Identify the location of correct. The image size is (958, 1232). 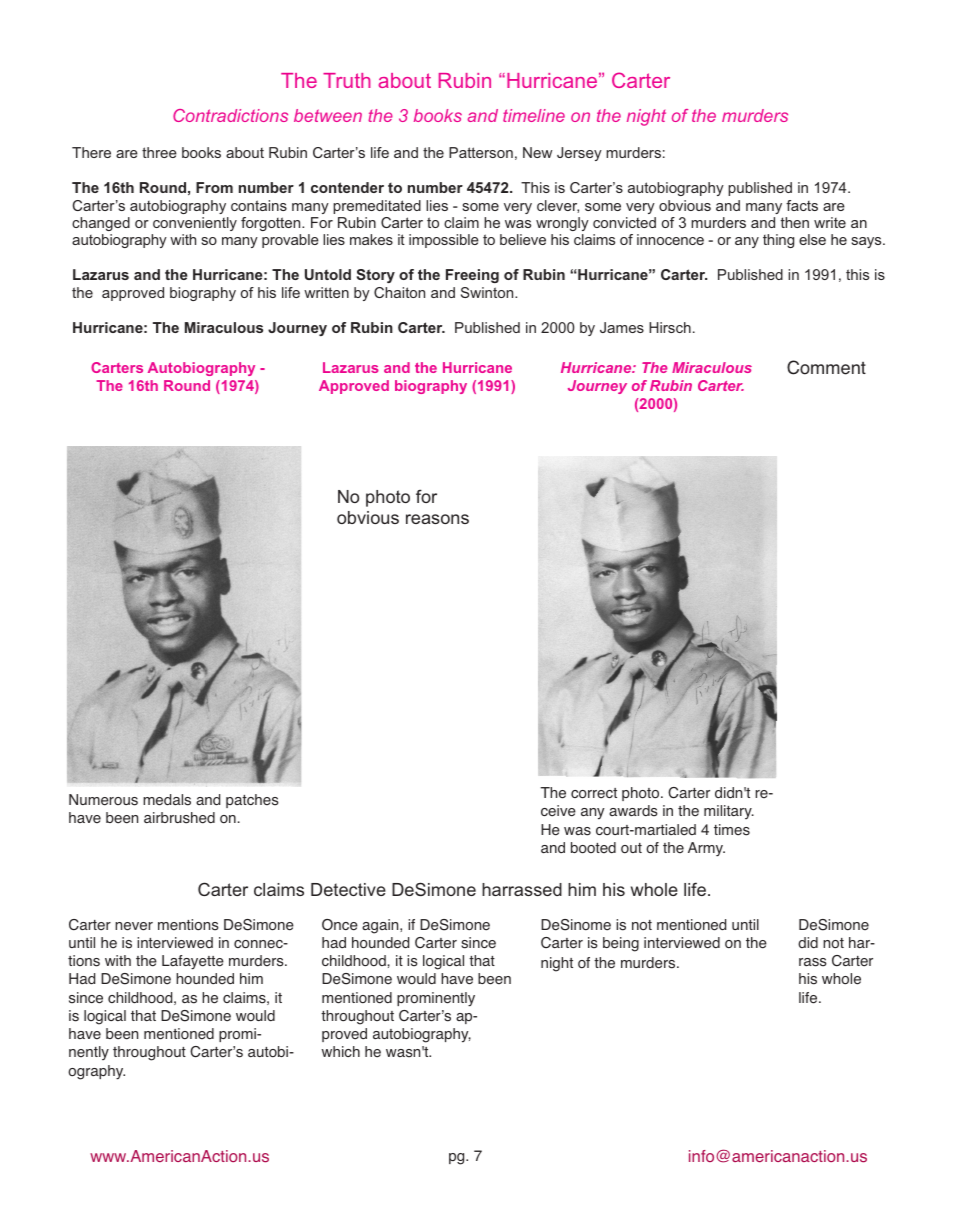
(594, 793).
